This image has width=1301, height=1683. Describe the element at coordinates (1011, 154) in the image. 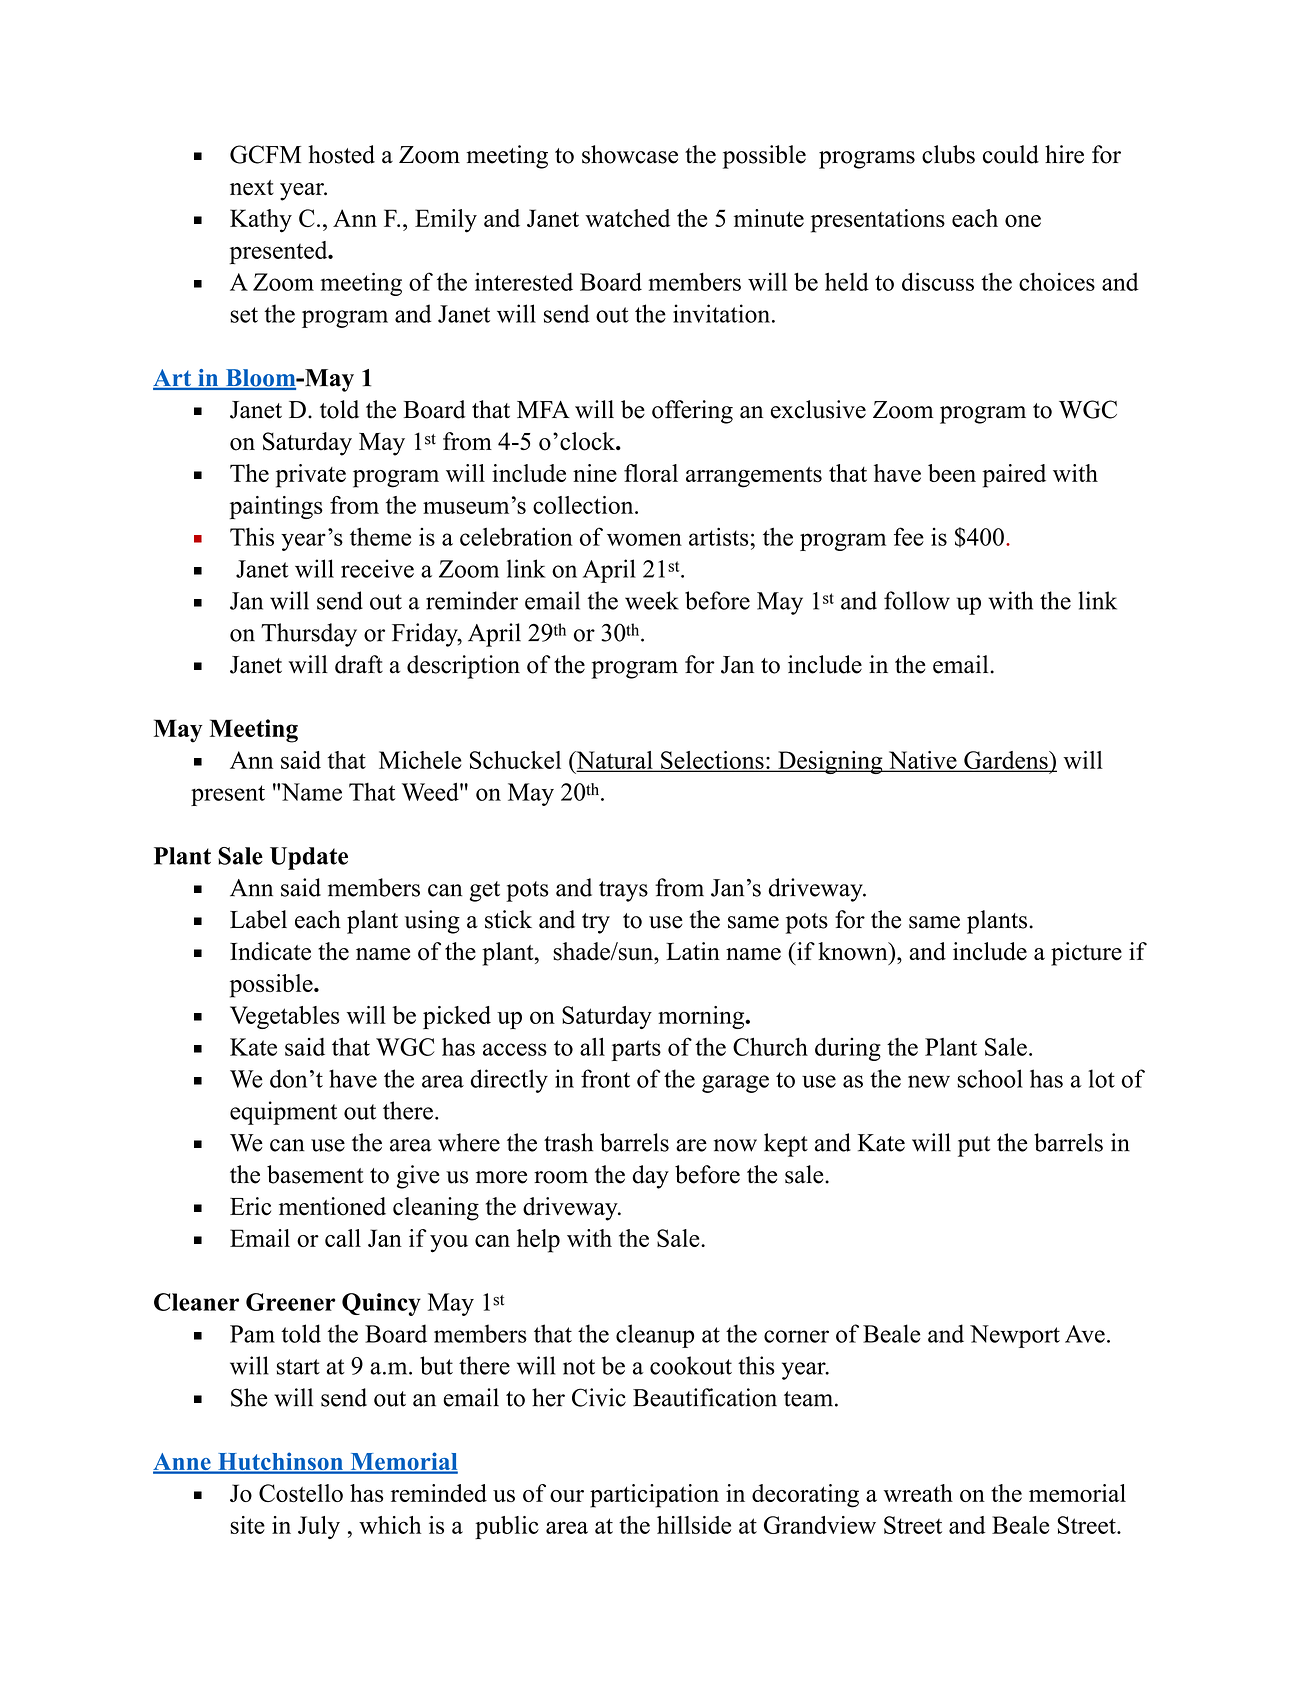

I see `could` at that location.
